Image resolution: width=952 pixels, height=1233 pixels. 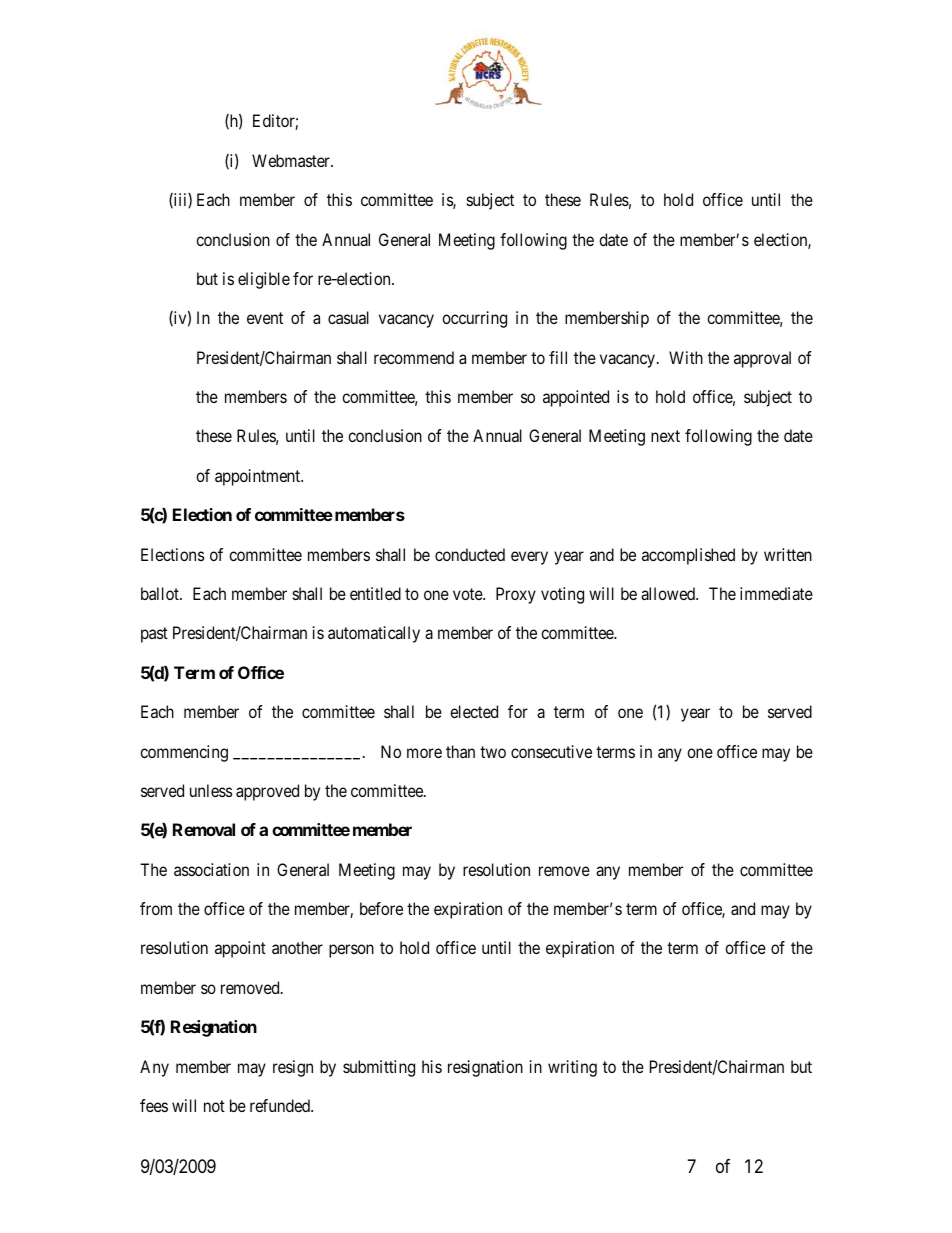 I want to click on refunded, so click(x=281, y=1105).
